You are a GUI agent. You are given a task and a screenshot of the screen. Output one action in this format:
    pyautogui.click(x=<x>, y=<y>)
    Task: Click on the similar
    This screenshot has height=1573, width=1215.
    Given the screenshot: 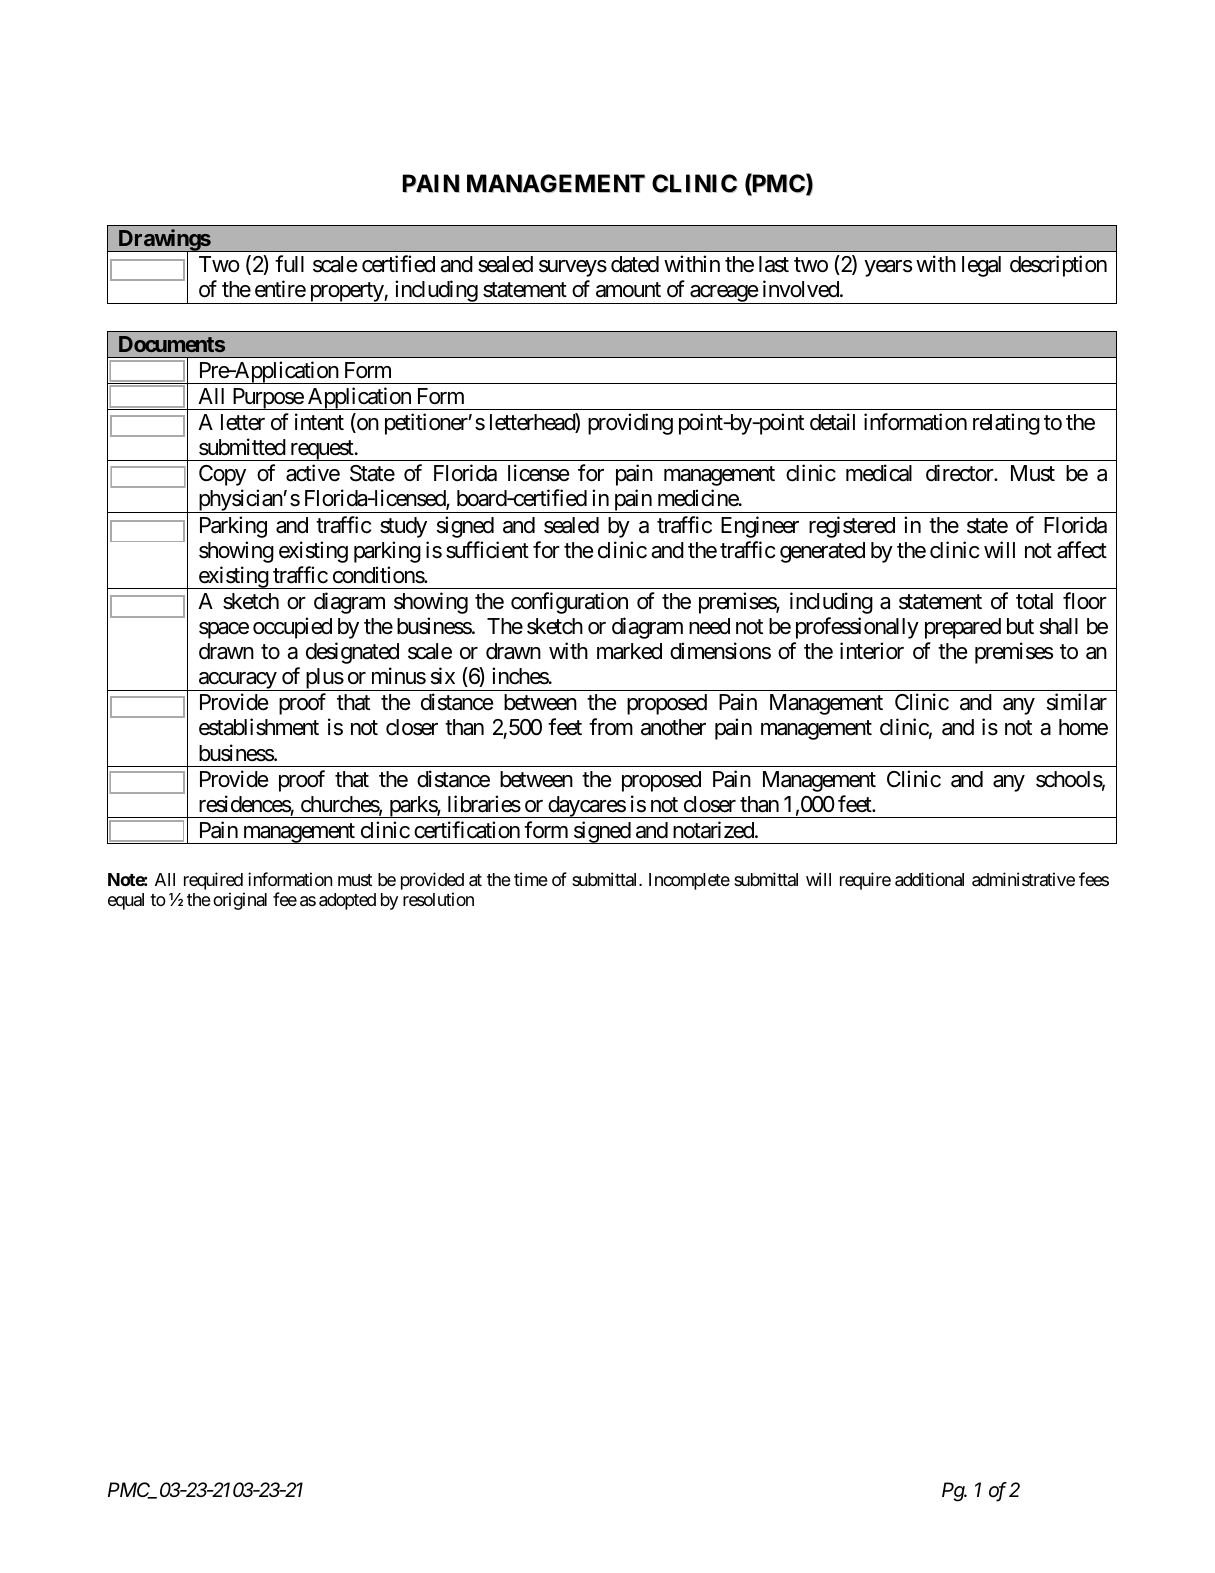 What is the action you would take?
    pyautogui.click(x=1077, y=702)
